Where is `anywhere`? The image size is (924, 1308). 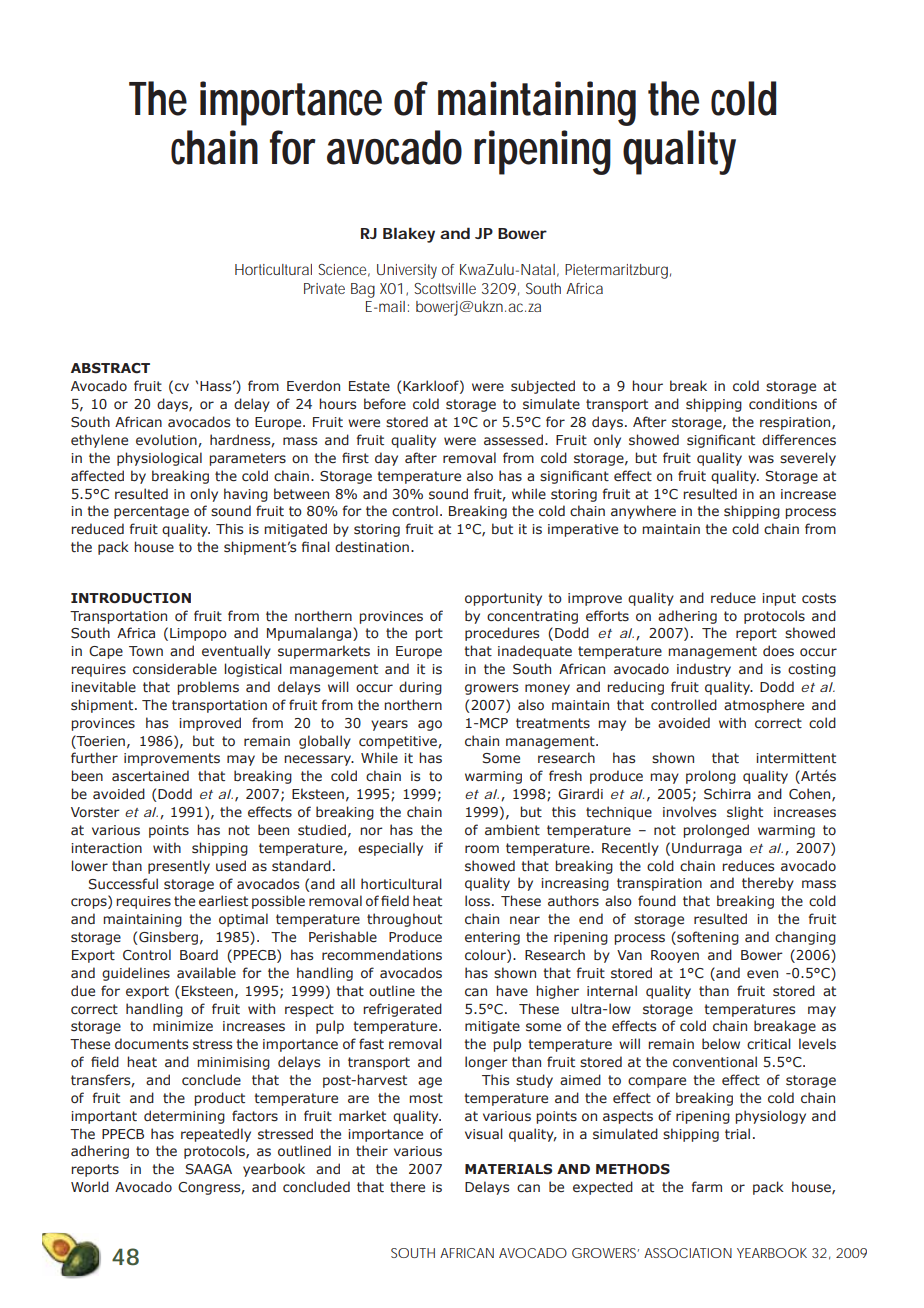
anywhere is located at coordinates (643, 512).
